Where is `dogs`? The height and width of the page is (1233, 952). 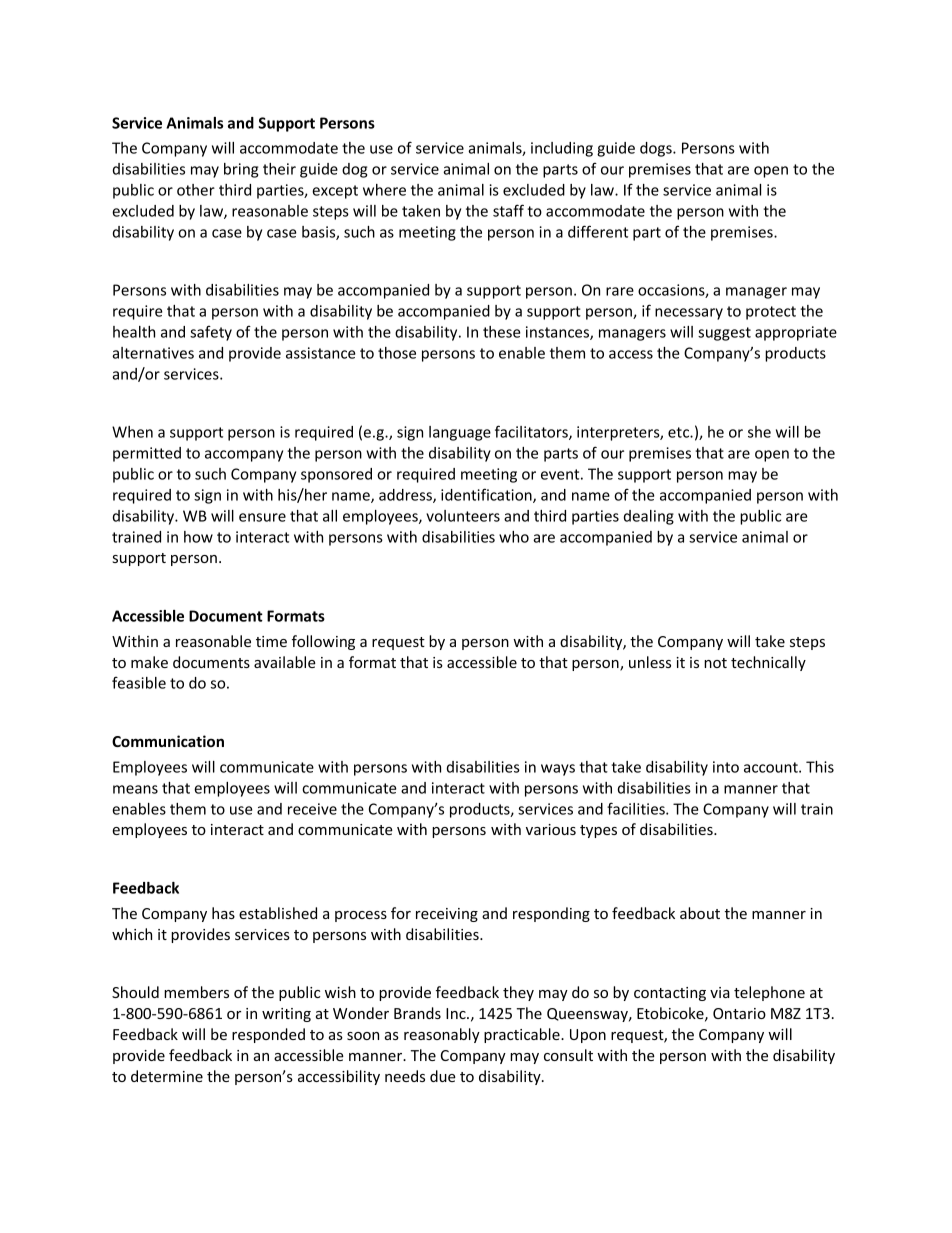
dogs is located at coordinates (657, 149).
